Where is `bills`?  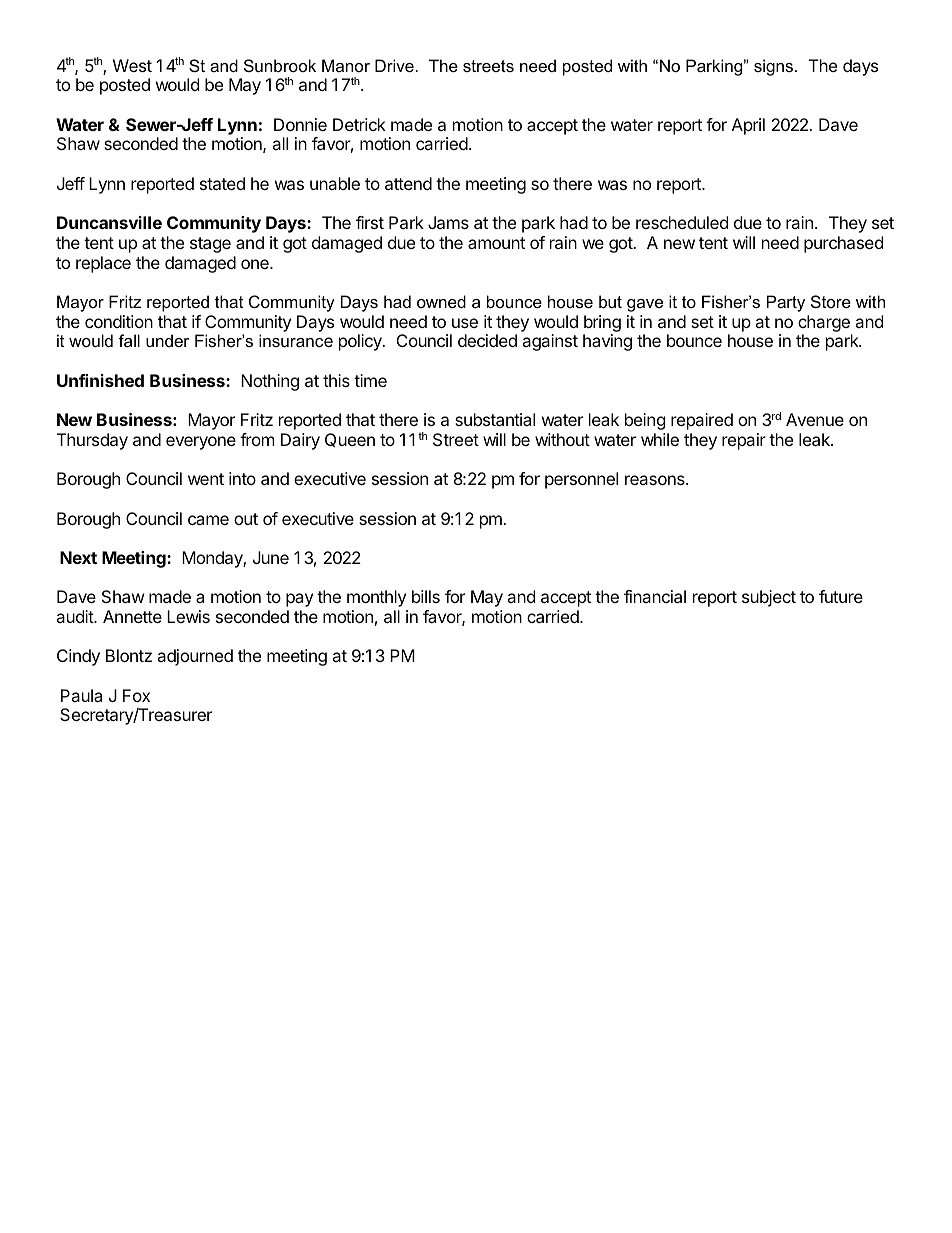
bills is located at coordinates (426, 596).
